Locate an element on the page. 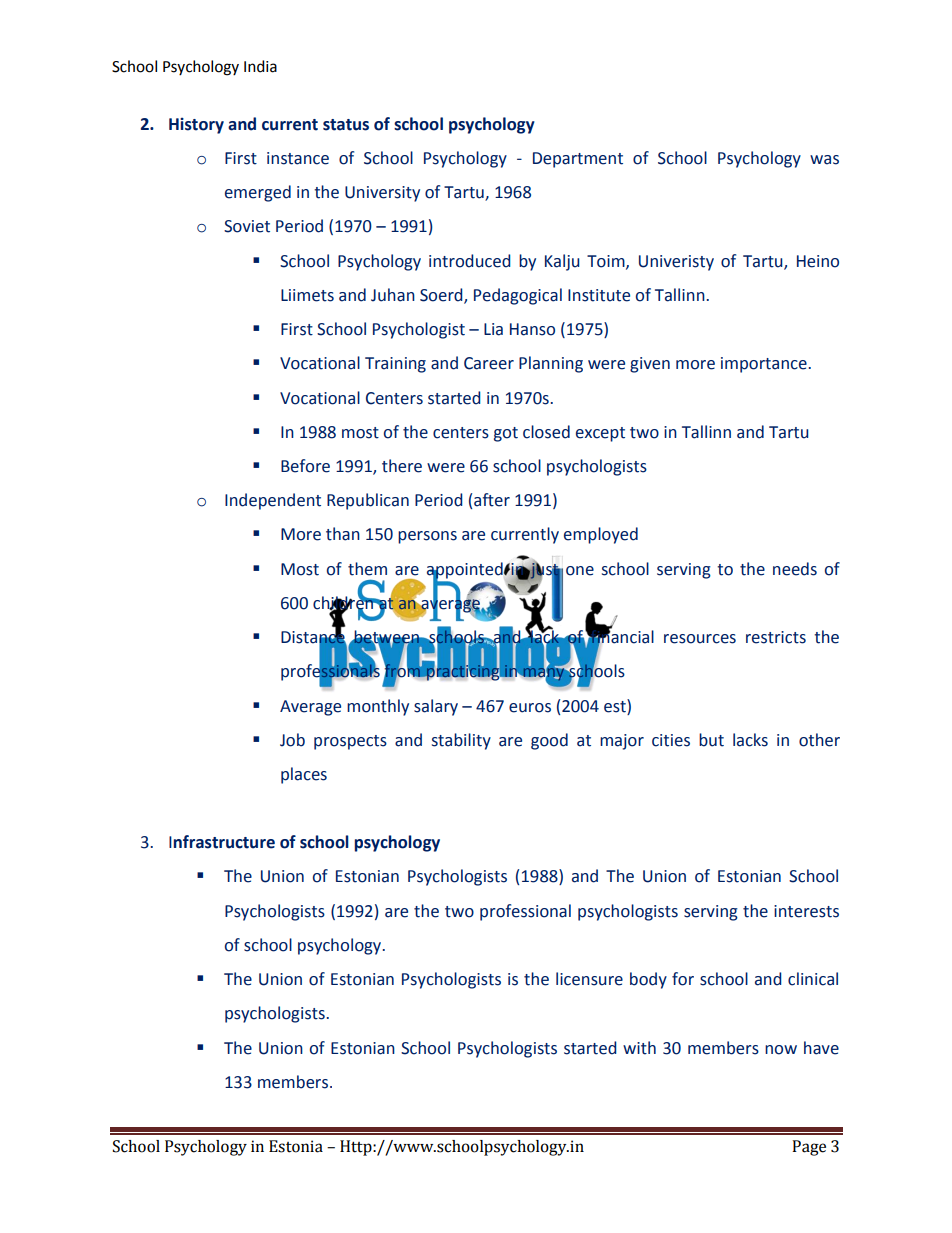  Page is located at coordinates (809, 1148).
